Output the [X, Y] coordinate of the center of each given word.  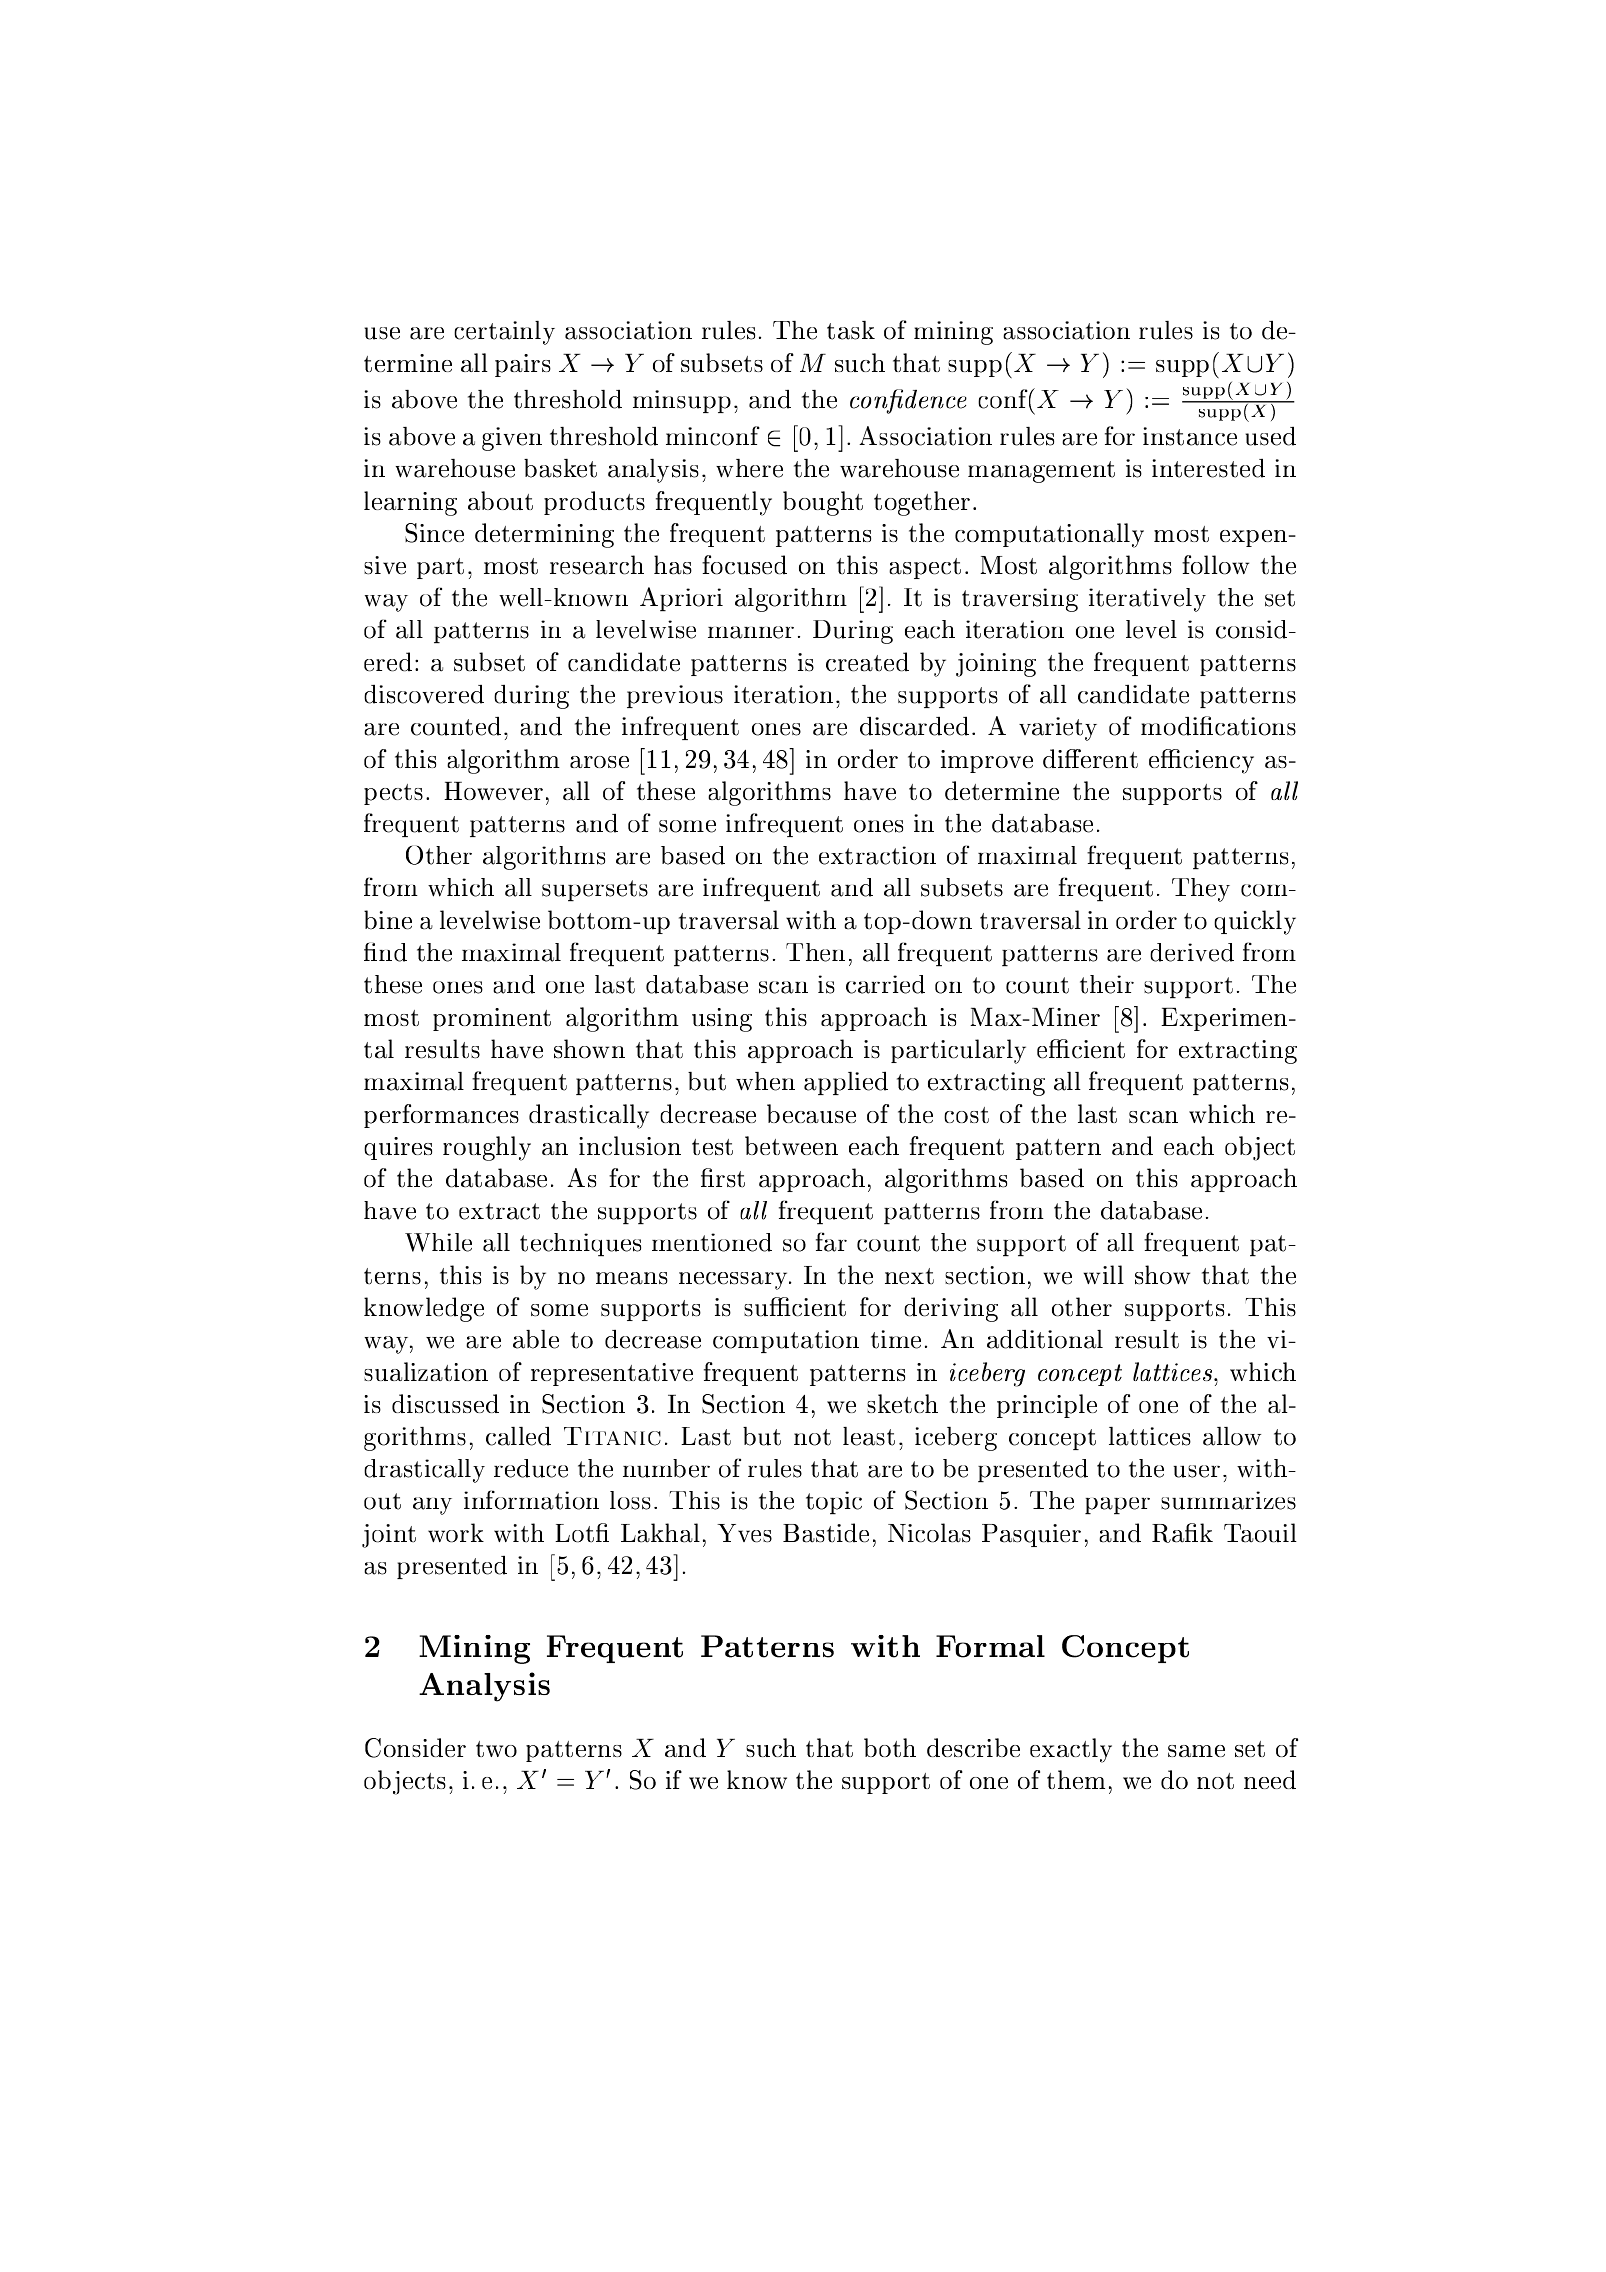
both [890, 1747]
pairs [523, 365]
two [496, 1749]
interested [1208, 468]
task [851, 330]
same [1196, 1751]
